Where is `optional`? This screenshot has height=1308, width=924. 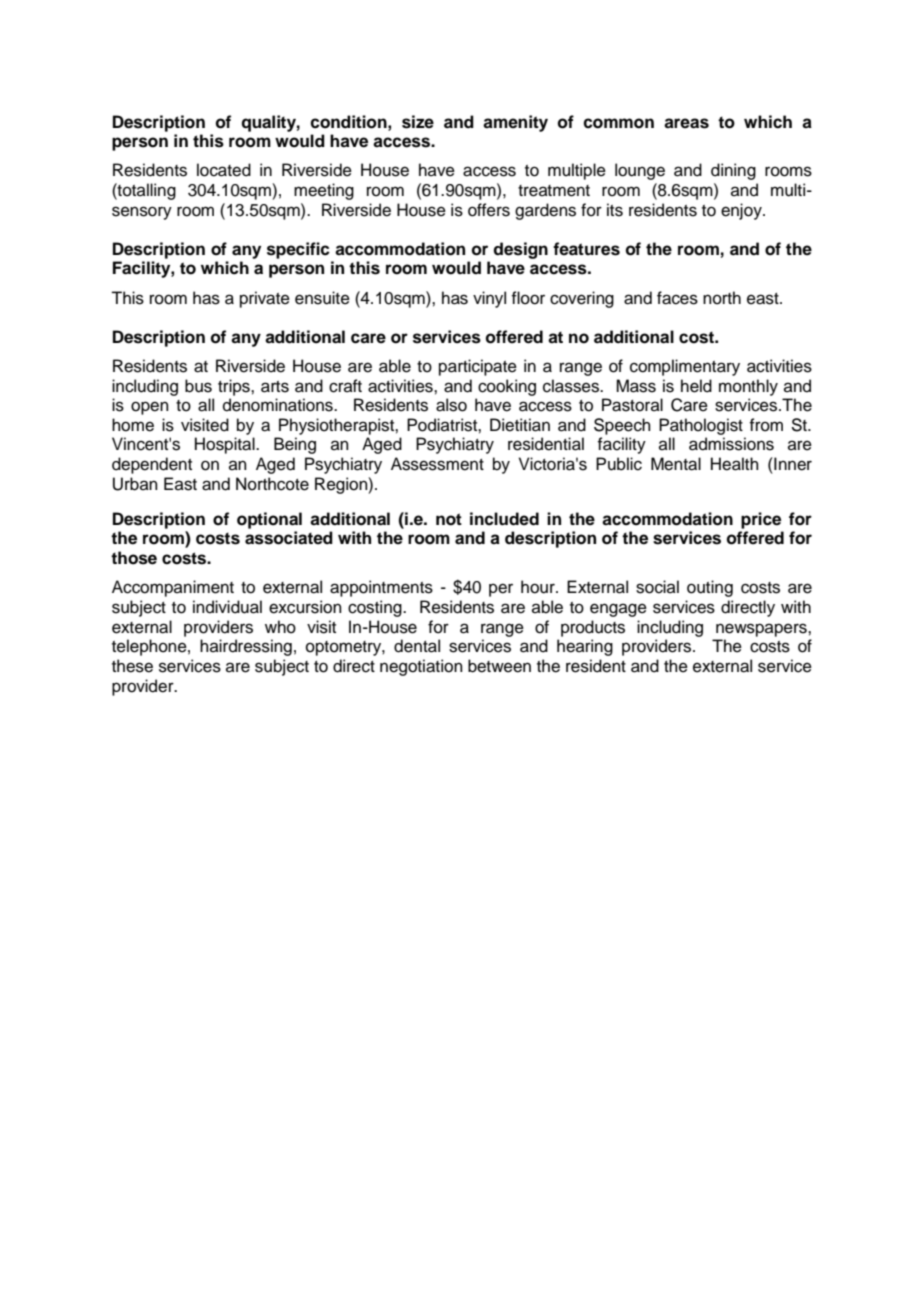
optional is located at coordinates (269, 520).
